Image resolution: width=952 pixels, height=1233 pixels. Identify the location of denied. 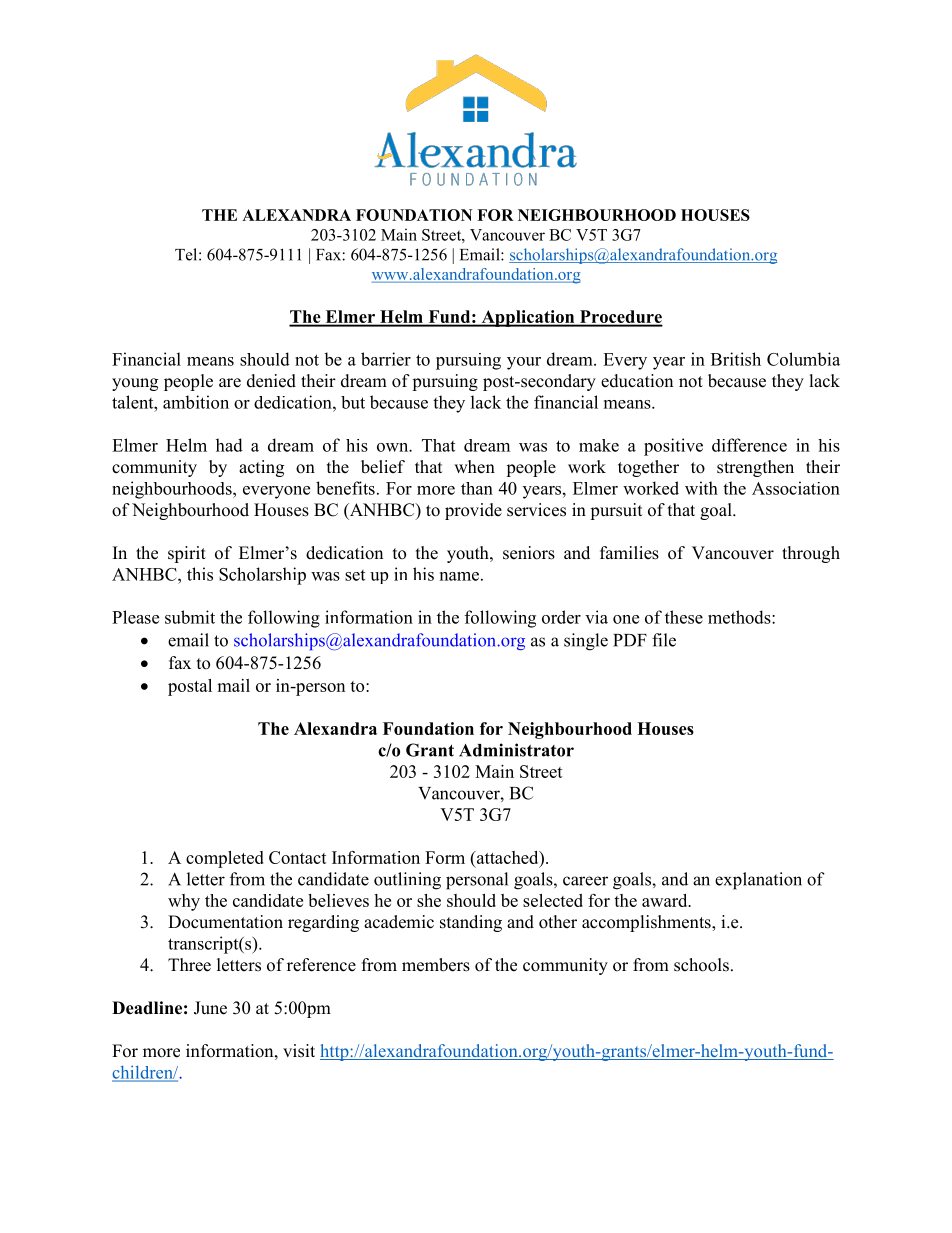
(271, 381).
